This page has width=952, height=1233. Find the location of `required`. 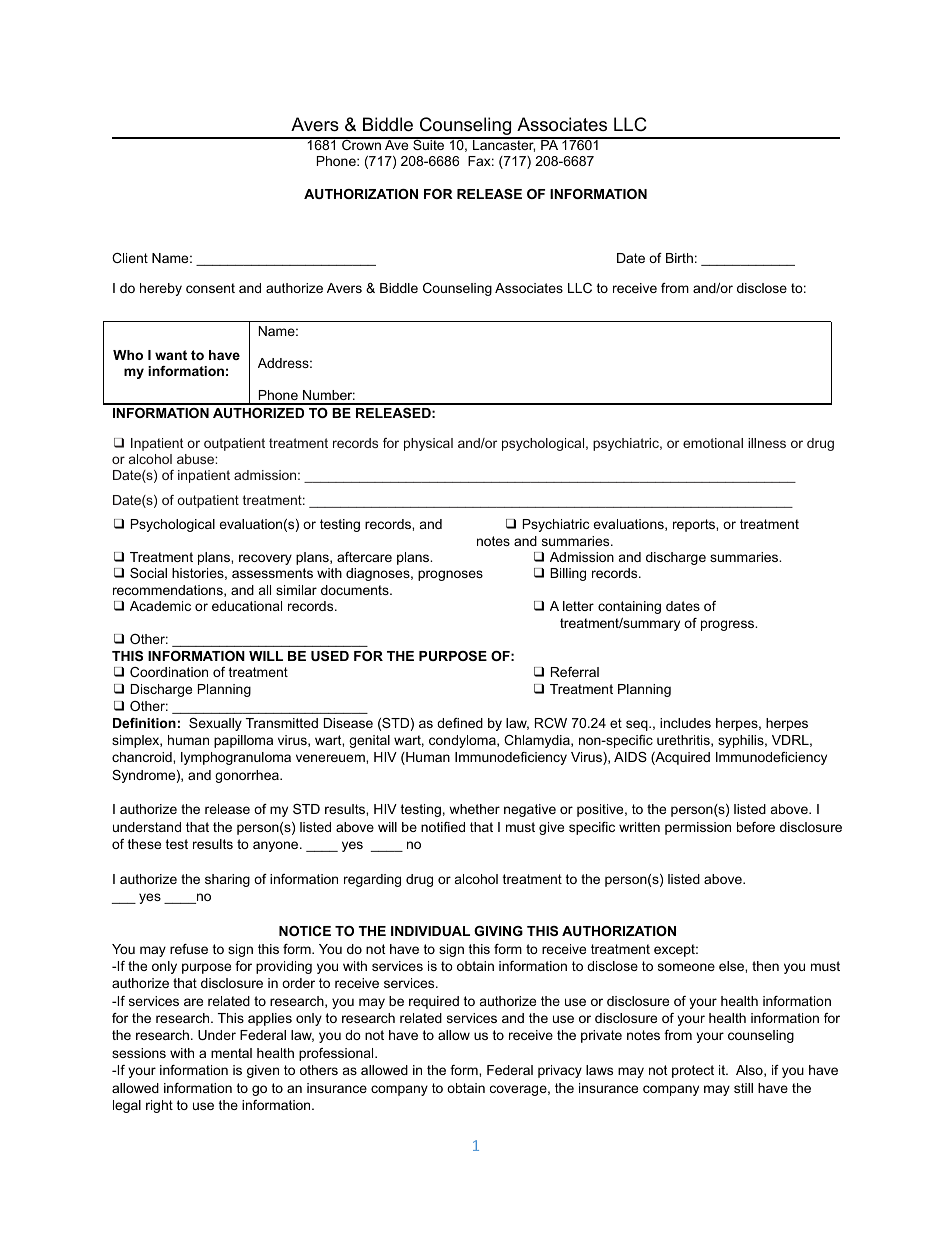

required is located at coordinates (434, 1002).
